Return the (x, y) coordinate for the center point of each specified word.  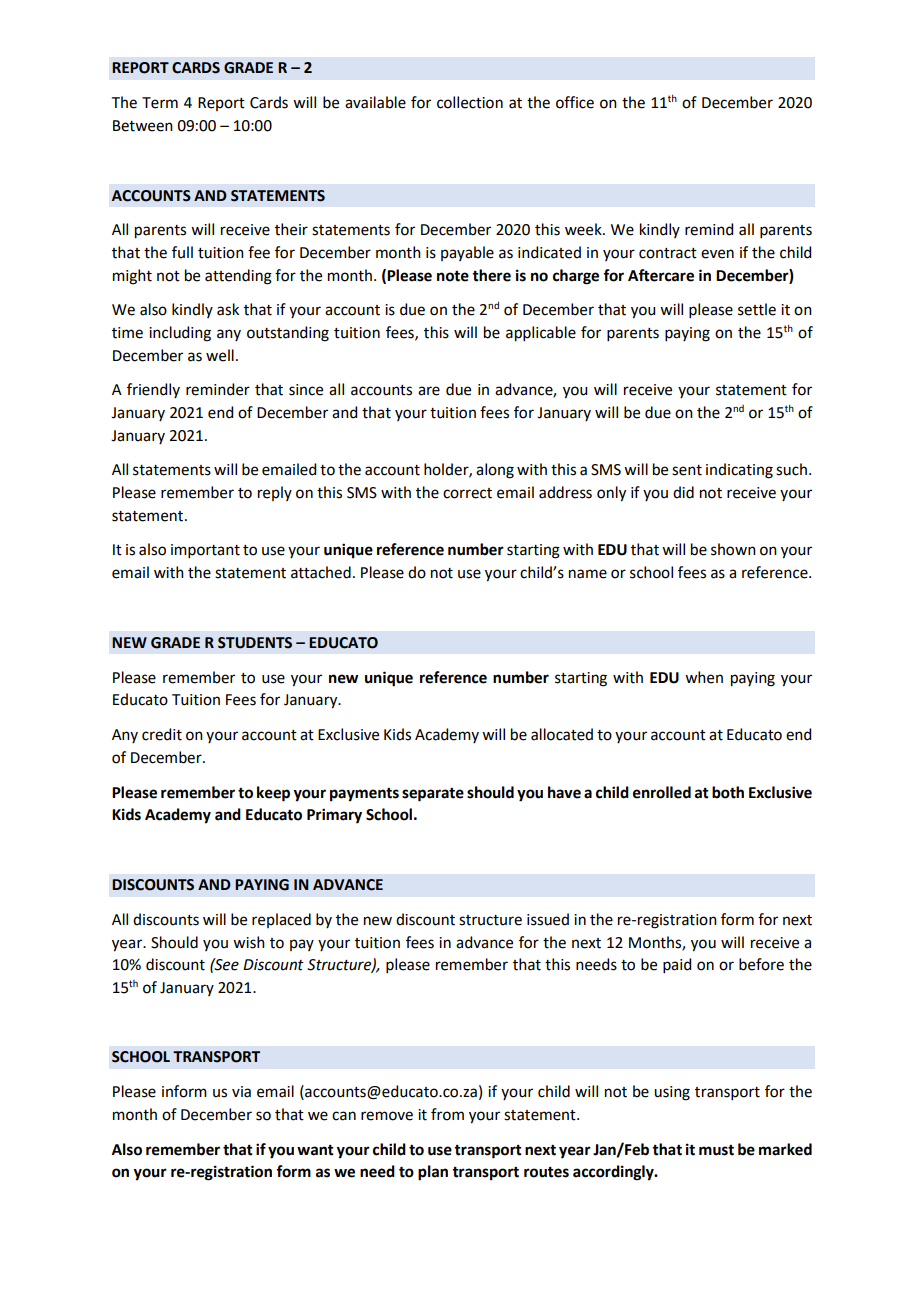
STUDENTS (255, 643)
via (241, 1092)
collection (470, 102)
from (447, 1114)
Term (160, 103)
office (575, 102)
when (704, 677)
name (588, 574)
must (716, 1150)
